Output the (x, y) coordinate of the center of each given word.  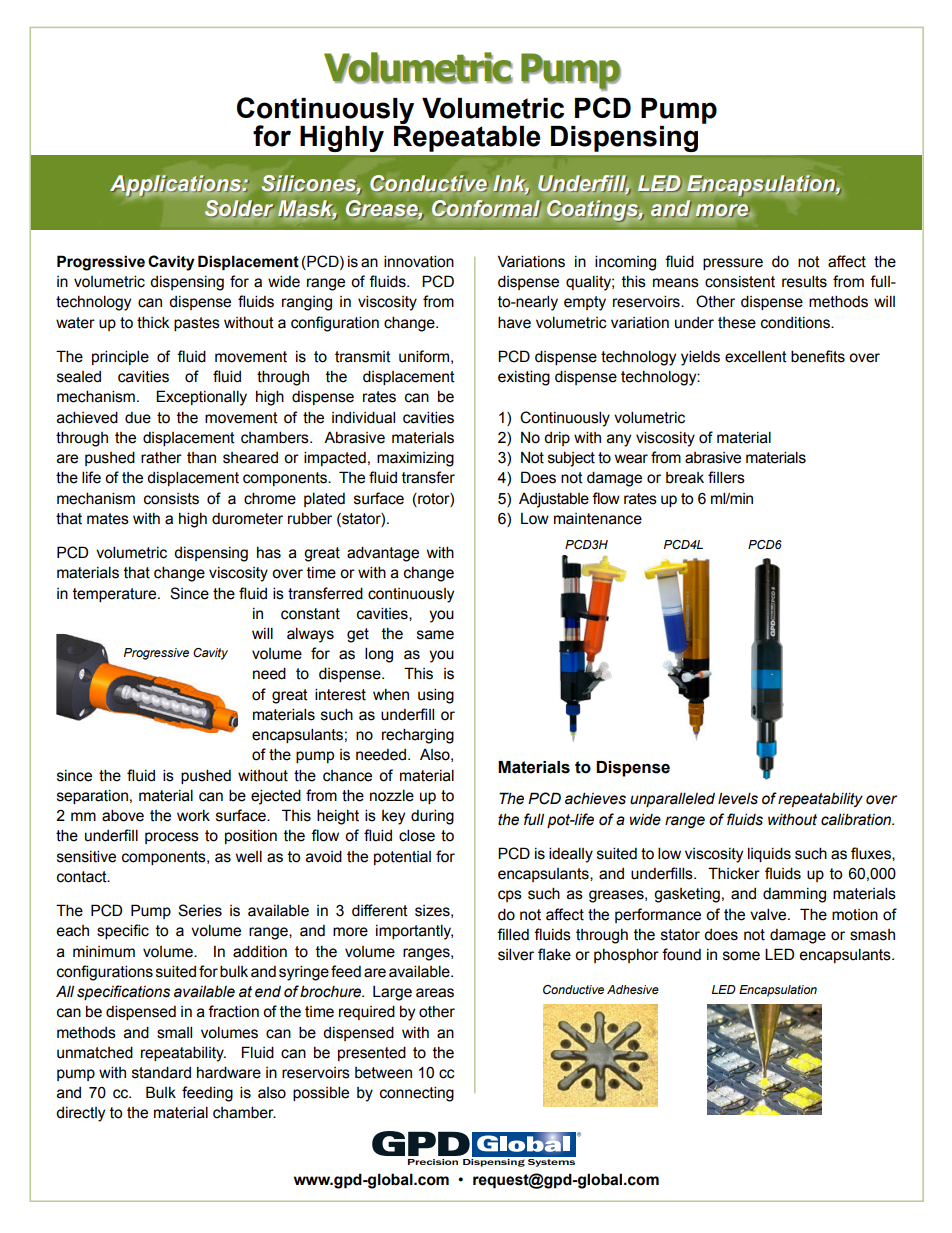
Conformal (486, 208)
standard (161, 1072)
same (435, 635)
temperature (116, 595)
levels (738, 798)
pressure (733, 264)
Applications (177, 185)
